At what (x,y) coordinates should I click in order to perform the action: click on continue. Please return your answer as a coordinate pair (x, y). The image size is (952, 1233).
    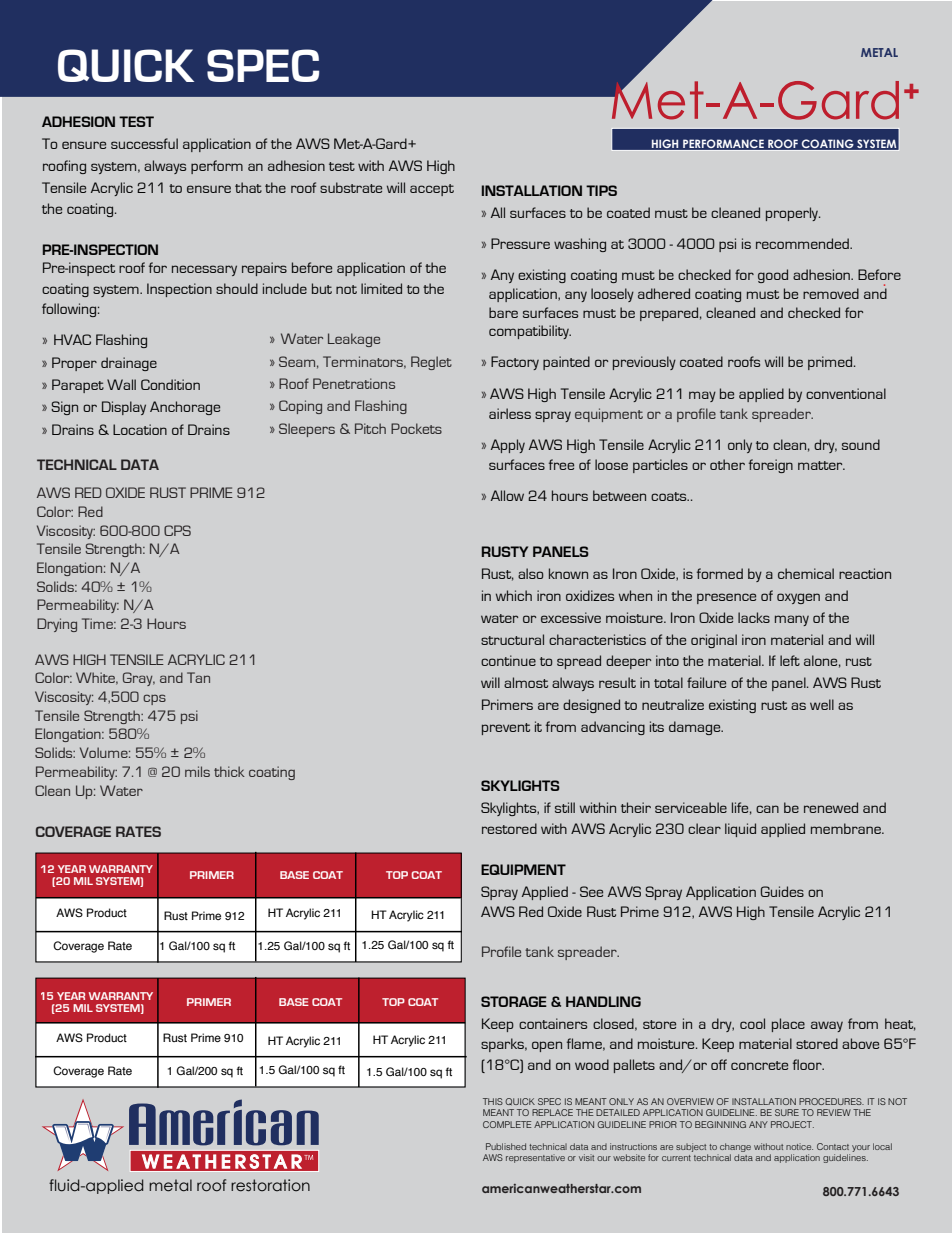
    Looking at the image, I should click on (508, 660).
